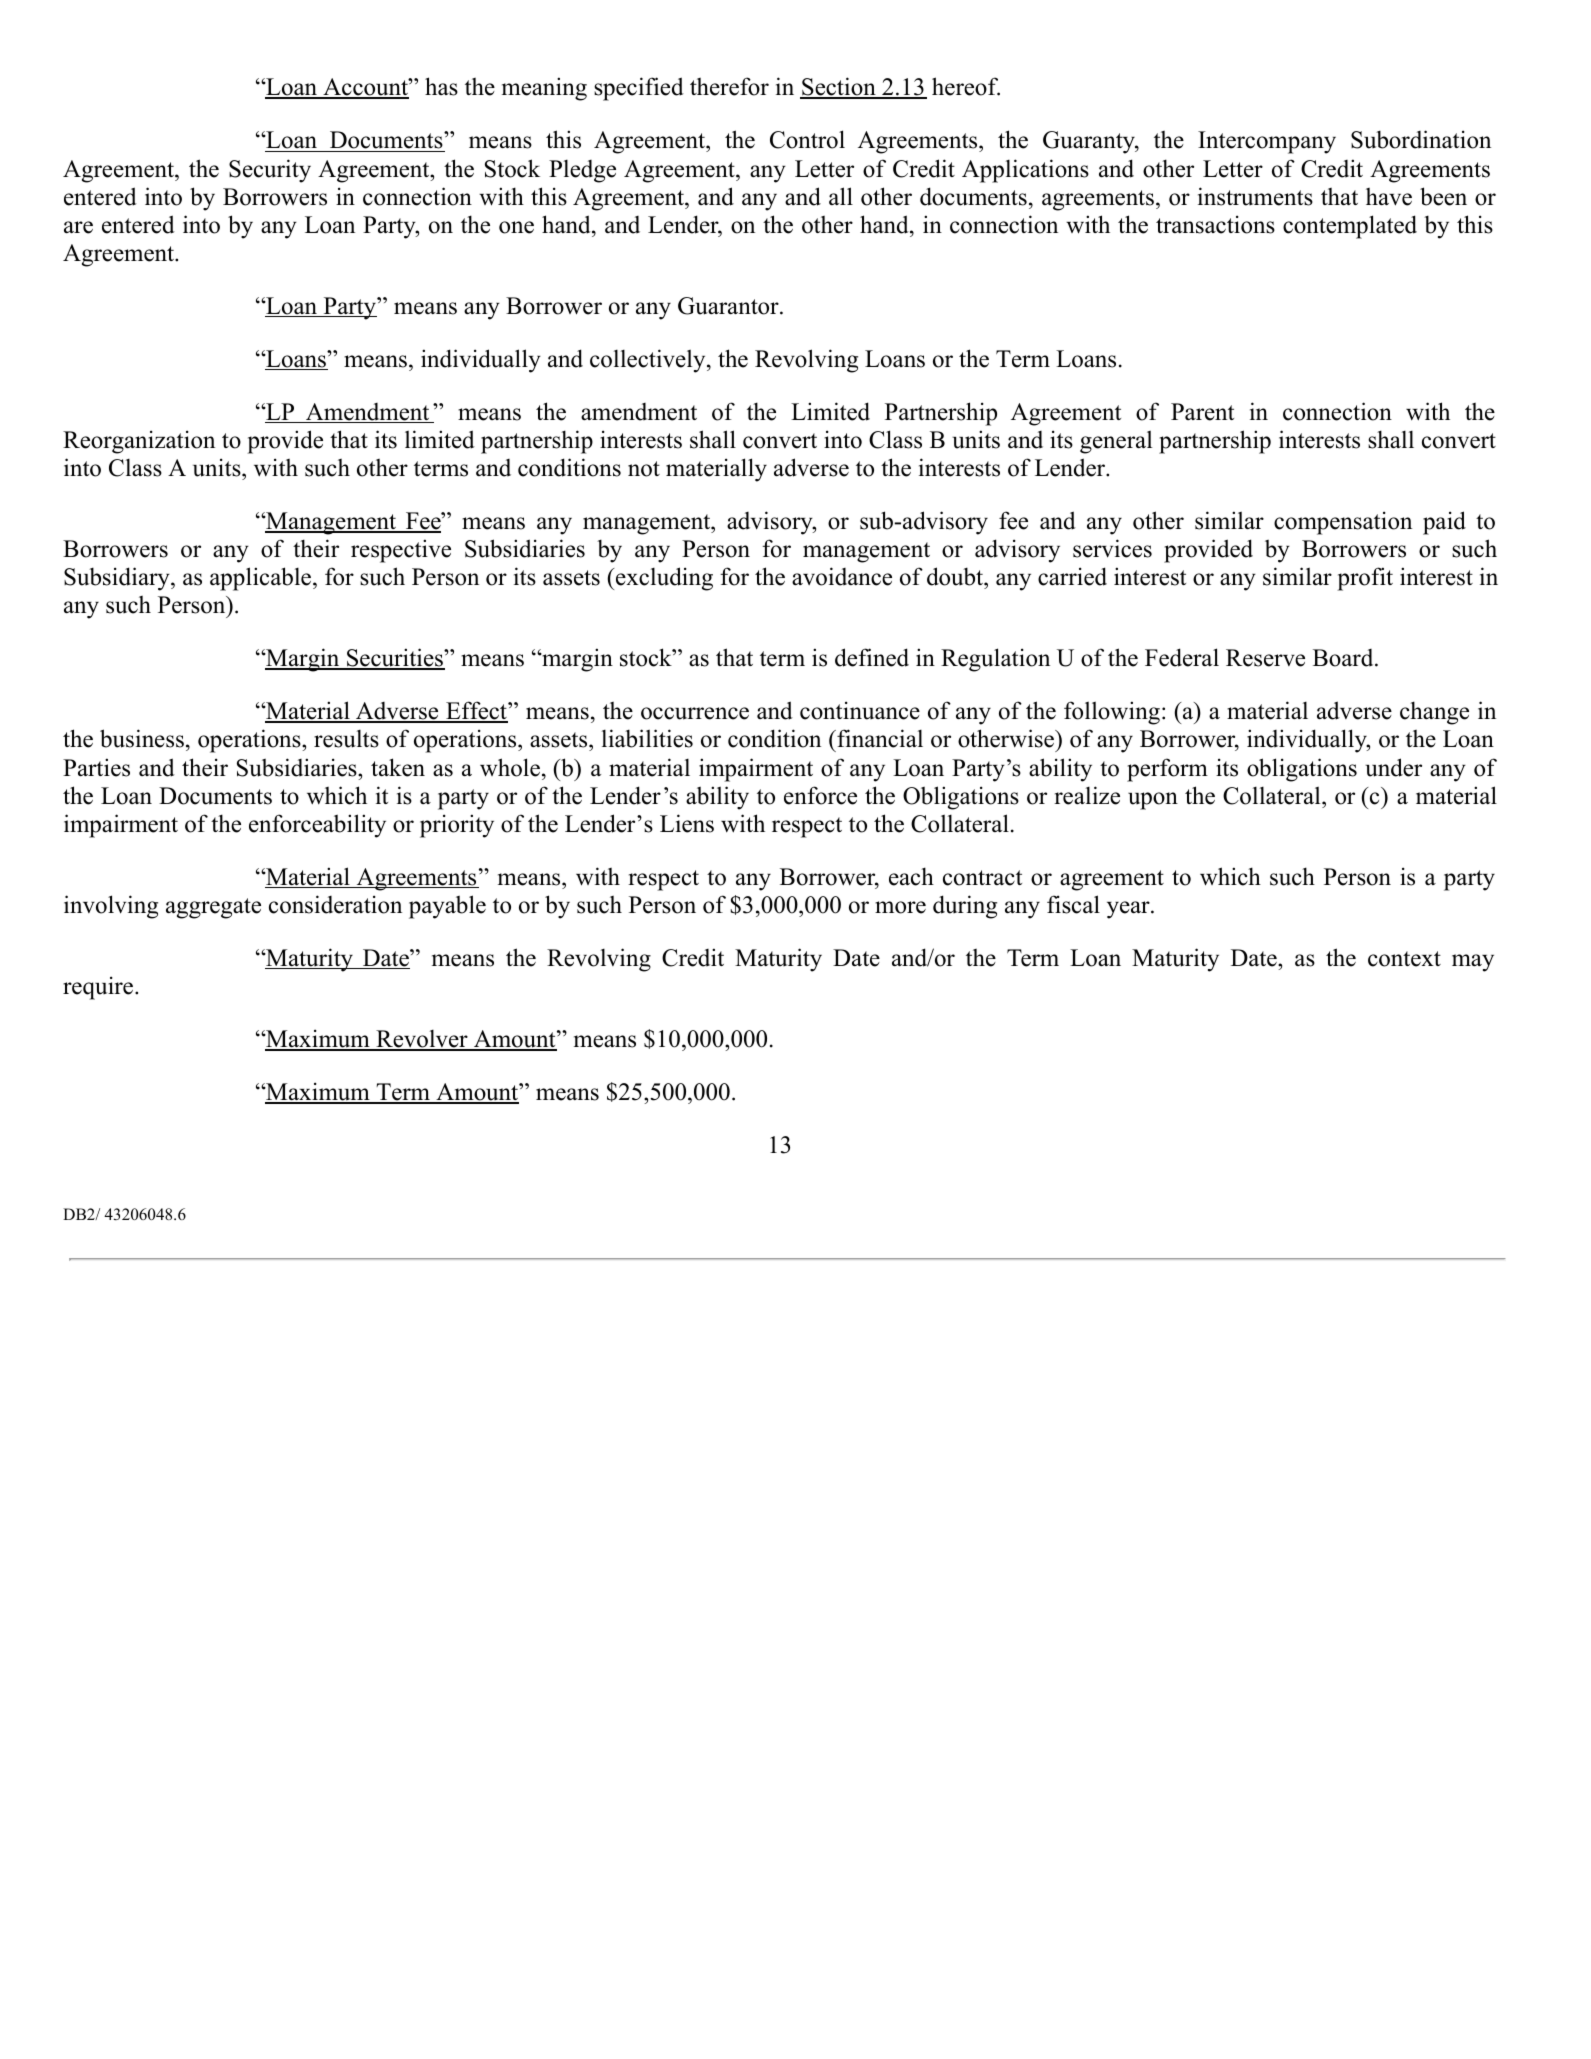  What do you see at coordinates (807, 139) in the document?
I see `Control` at bounding box center [807, 139].
